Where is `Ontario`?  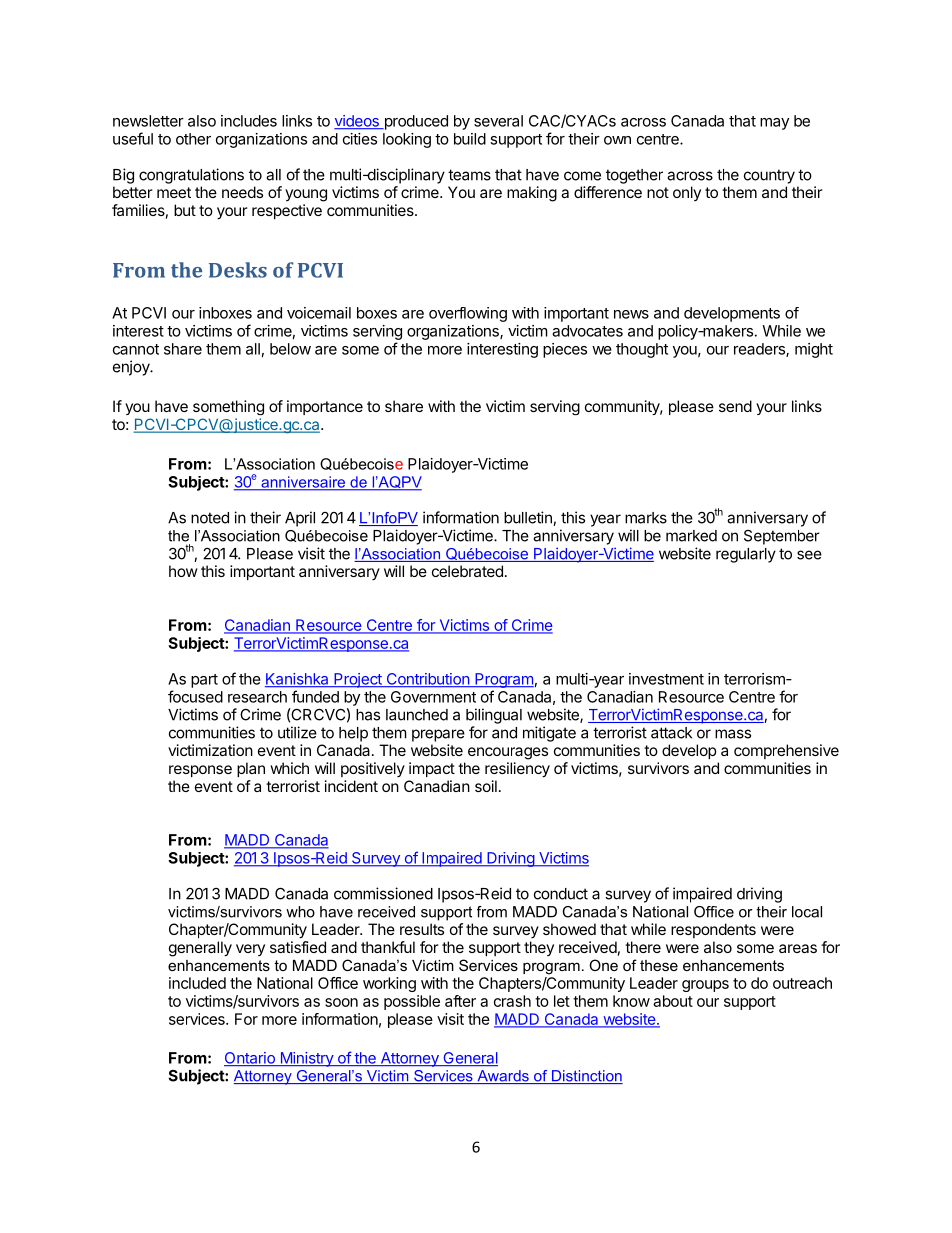 Ontario is located at coordinates (250, 1059).
